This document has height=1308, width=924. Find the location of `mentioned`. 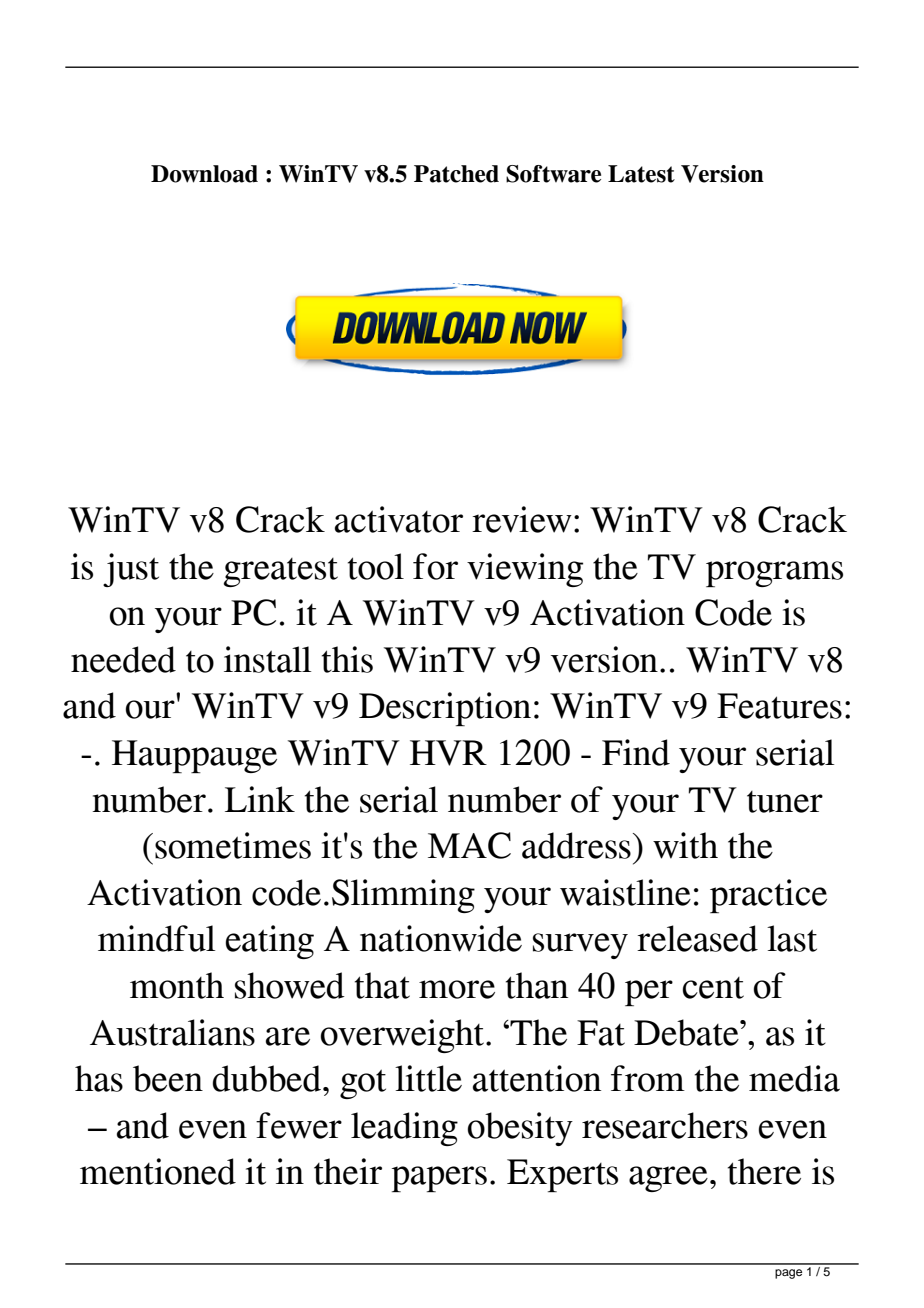

mentioned is located at coordinates (158, 1171).
